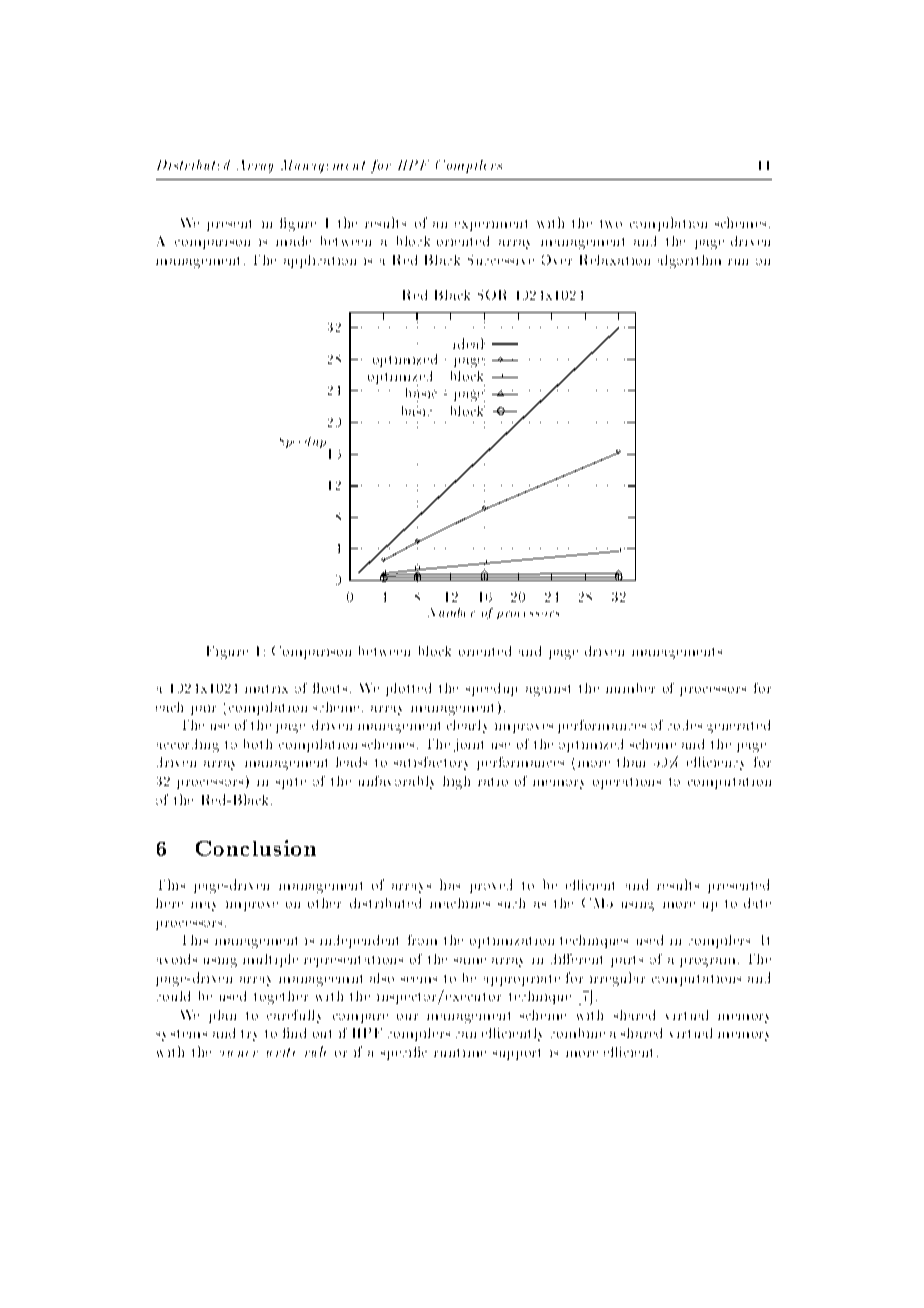  I want to click on application, so click(320, 261).
